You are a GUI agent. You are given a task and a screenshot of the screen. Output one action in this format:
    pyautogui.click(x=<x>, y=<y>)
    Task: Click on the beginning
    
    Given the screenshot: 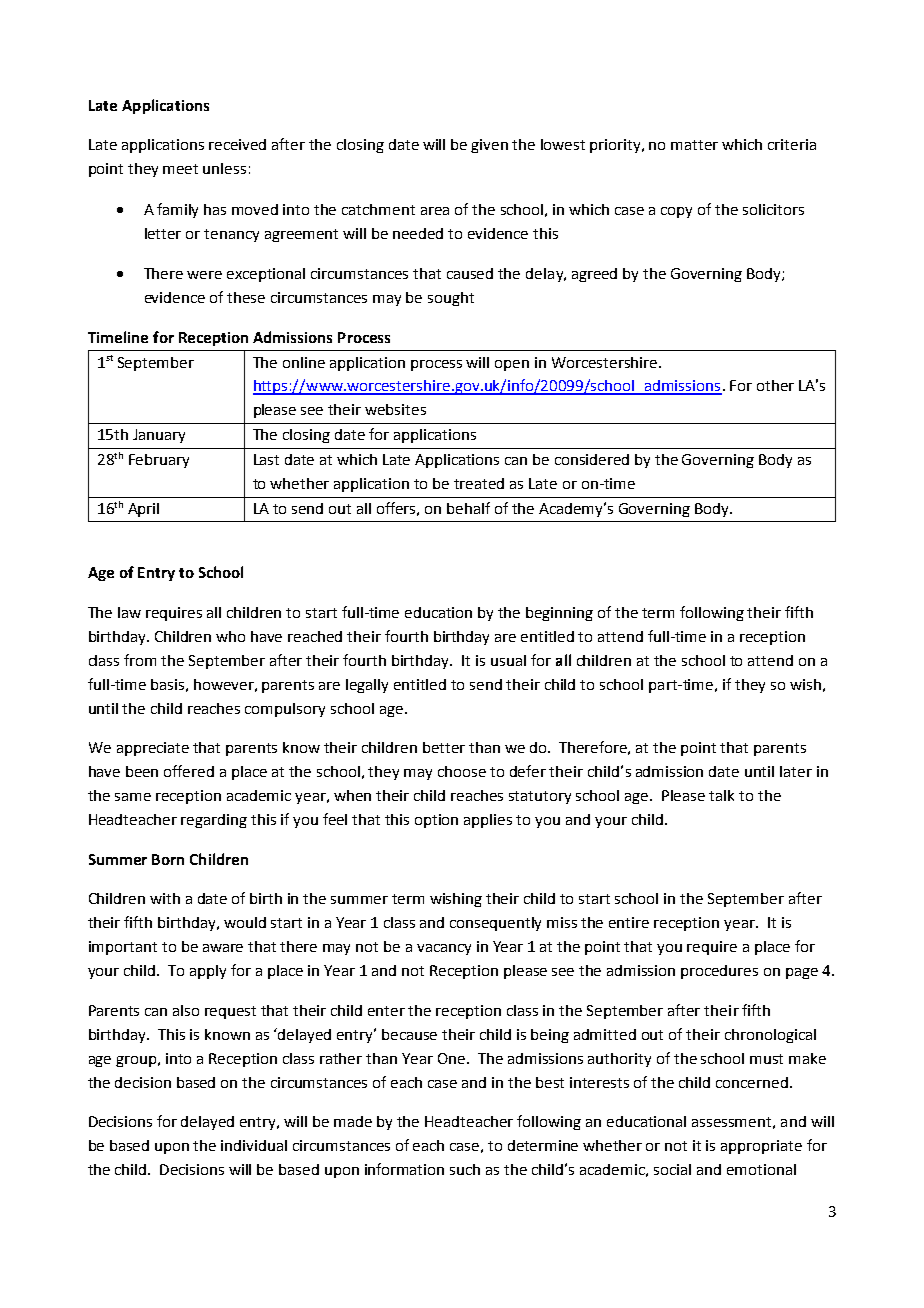 What is the action you would take?
    pyautogui.click(x=559, y=614)
